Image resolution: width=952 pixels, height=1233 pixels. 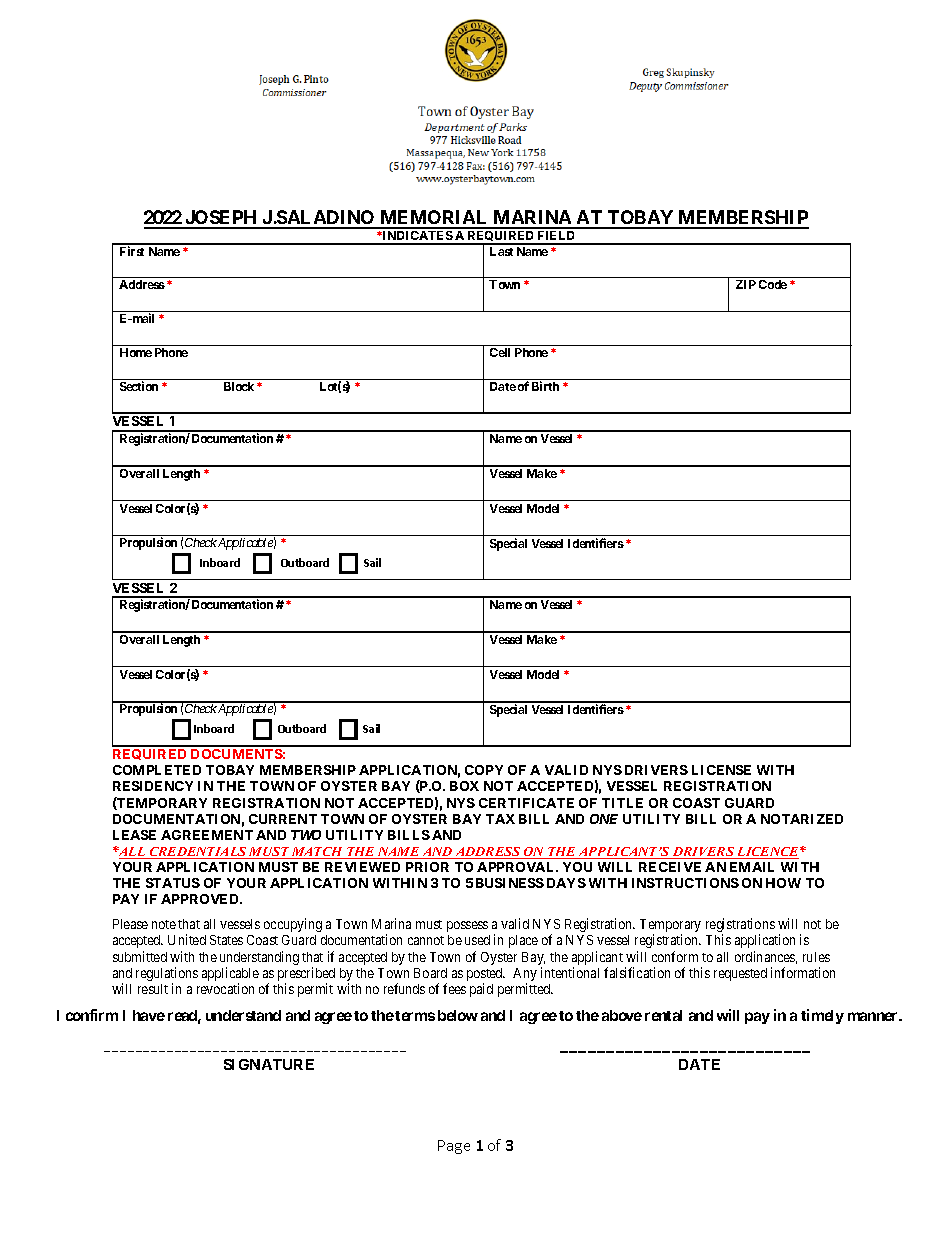 I want to click on APPROVED, so click(x=201, y=899).
